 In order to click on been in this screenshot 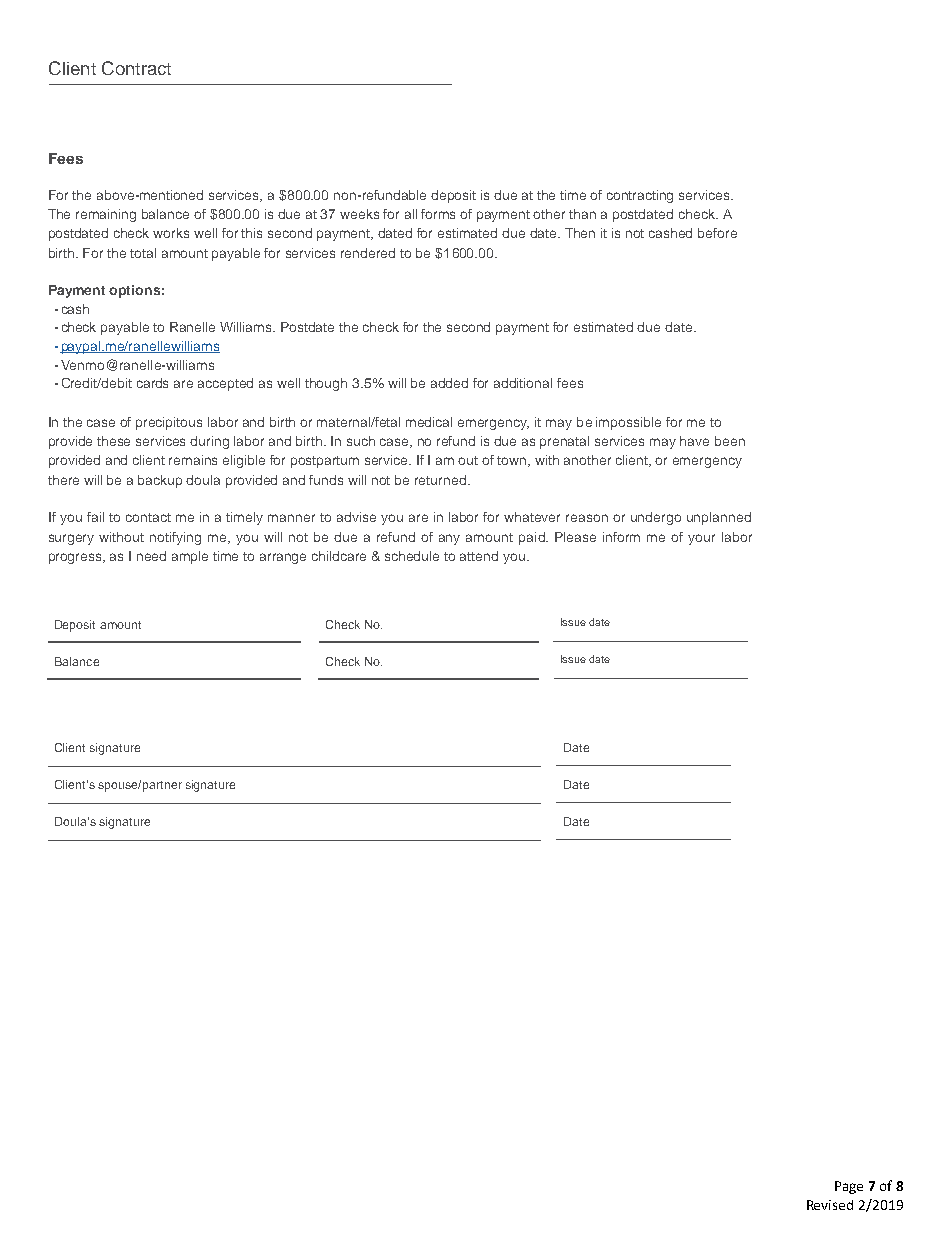, I will do `click(730, 441)`.
